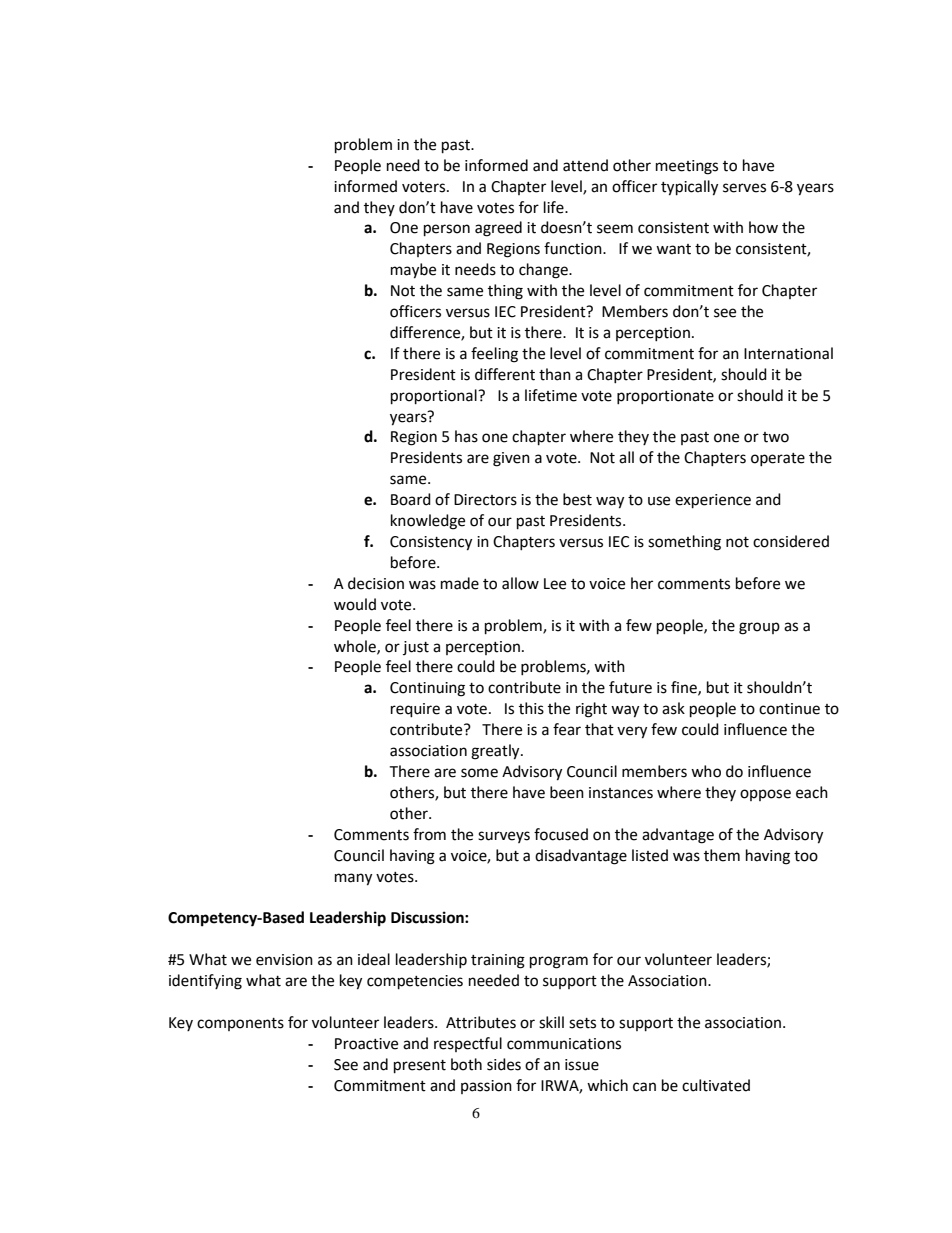  What do you see at coordinates (744, 188) in the page?
I see `serves` at bounding box center [744, 188].
